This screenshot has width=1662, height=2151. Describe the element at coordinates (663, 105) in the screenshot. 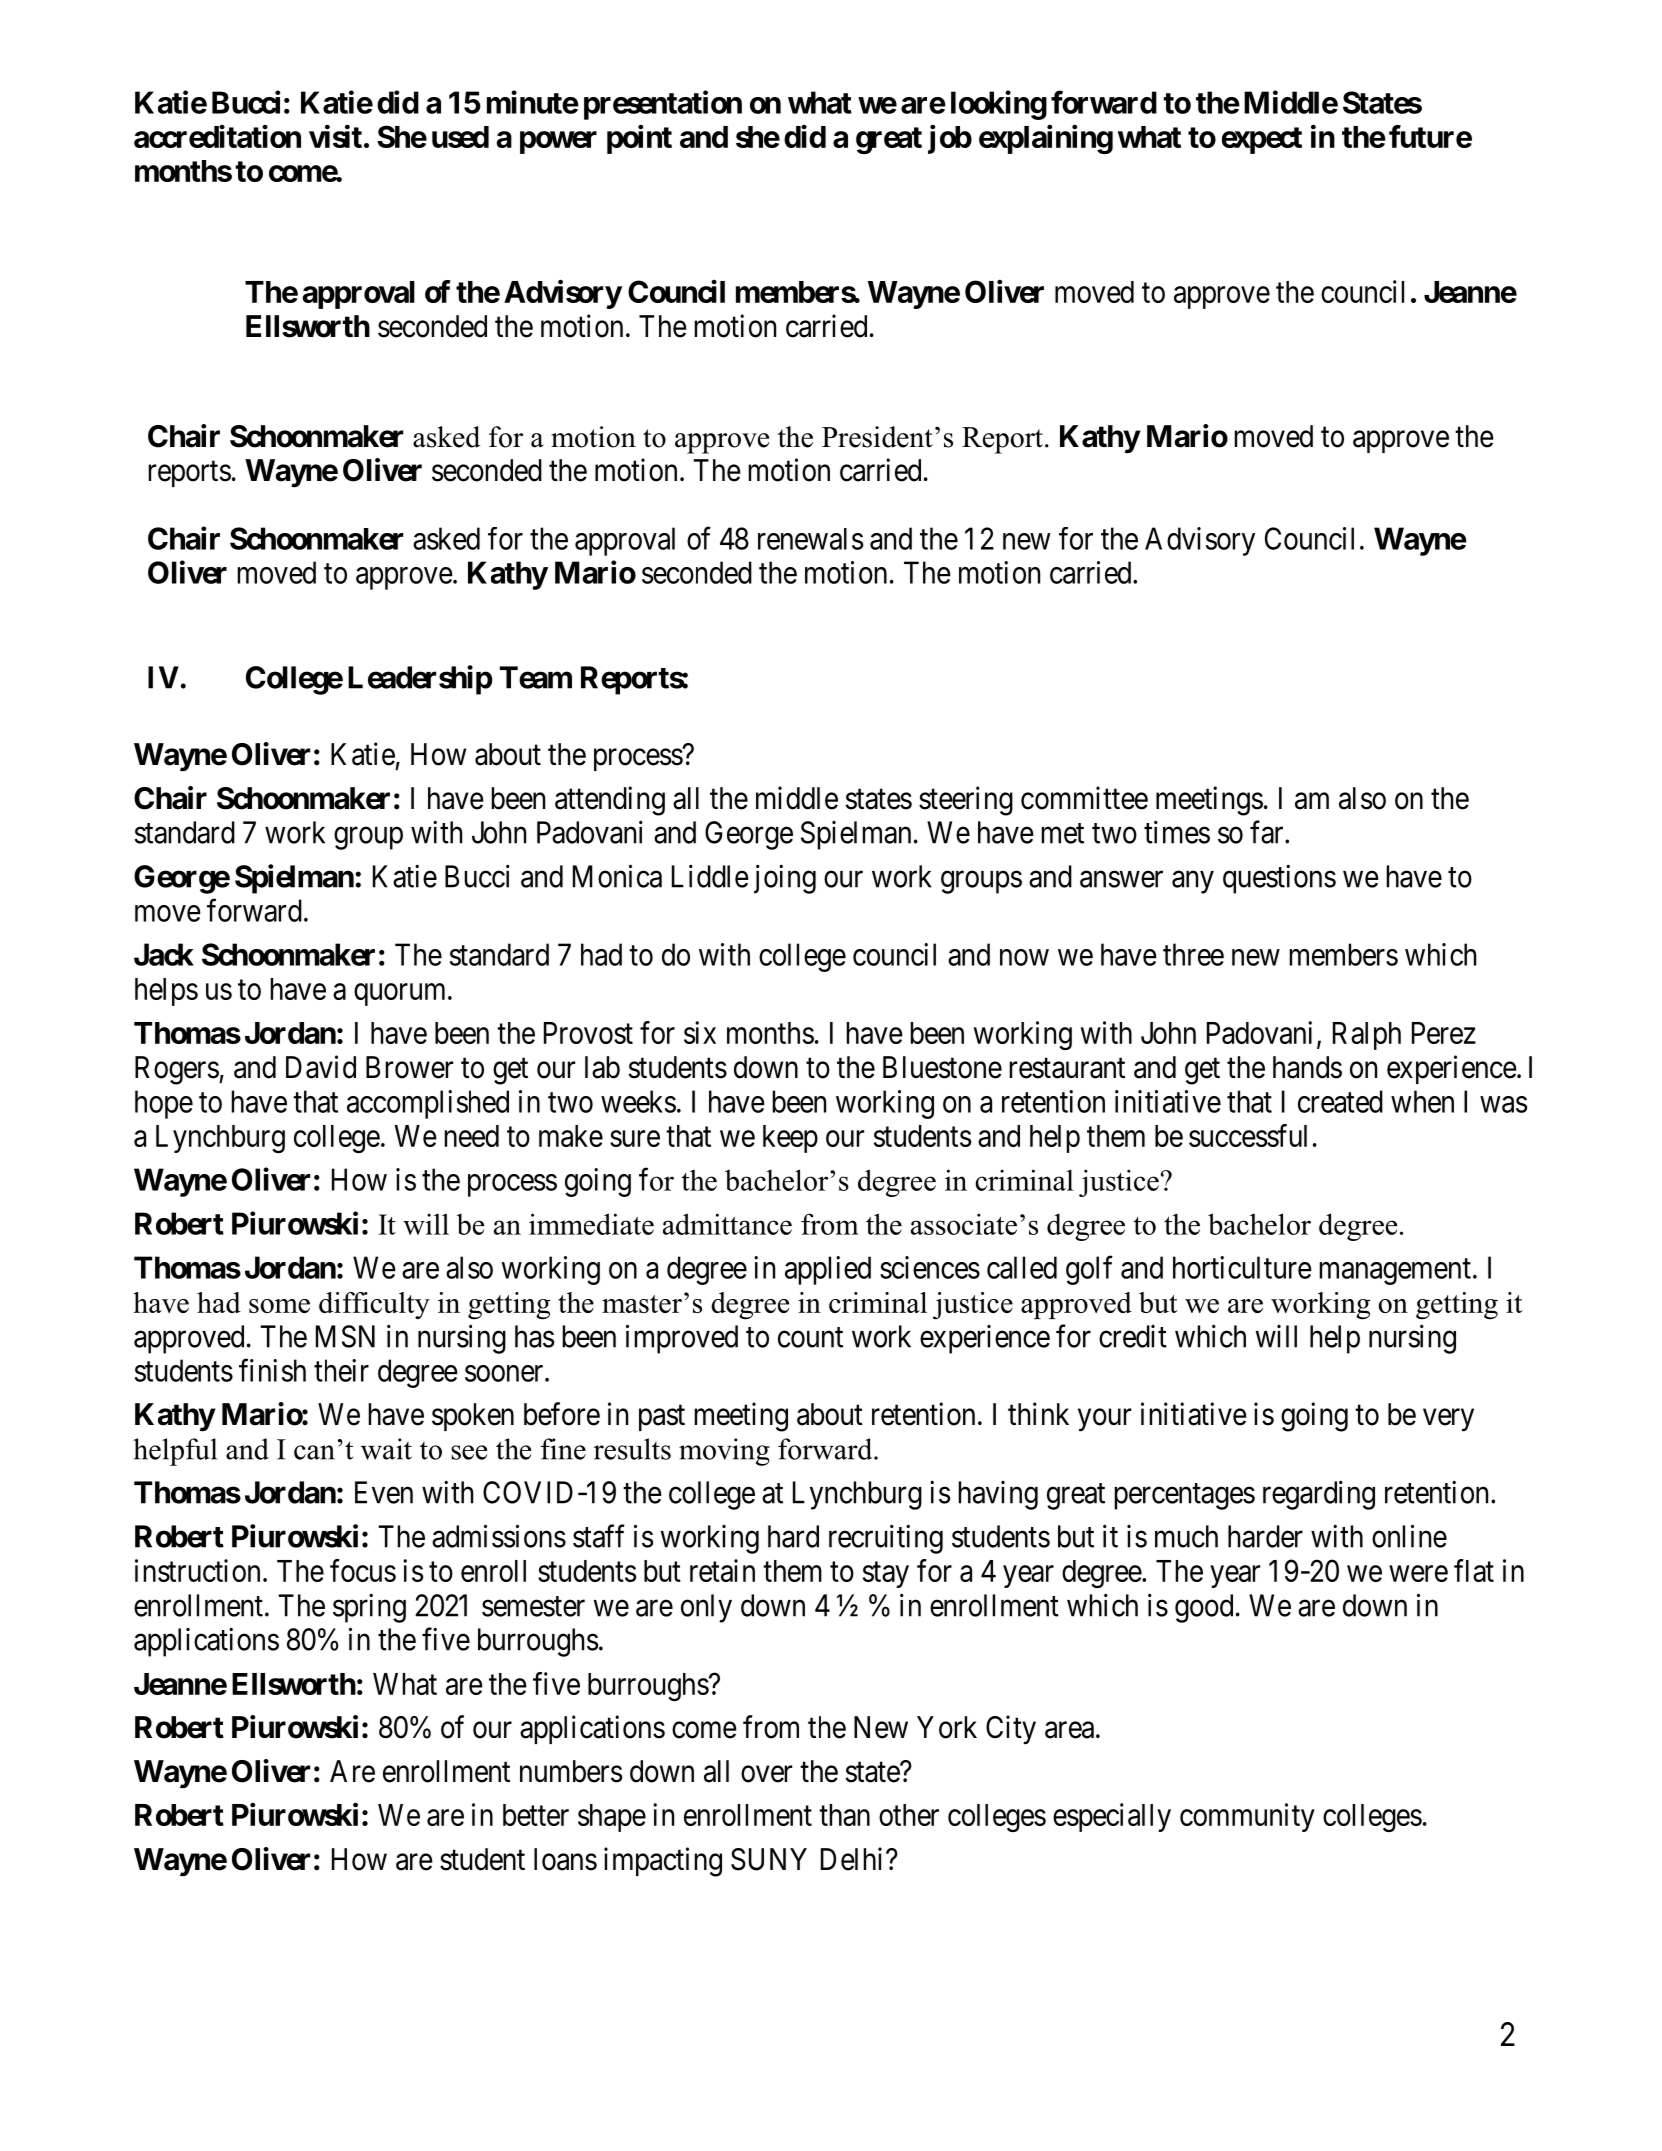

I see `presentation` at that location.
